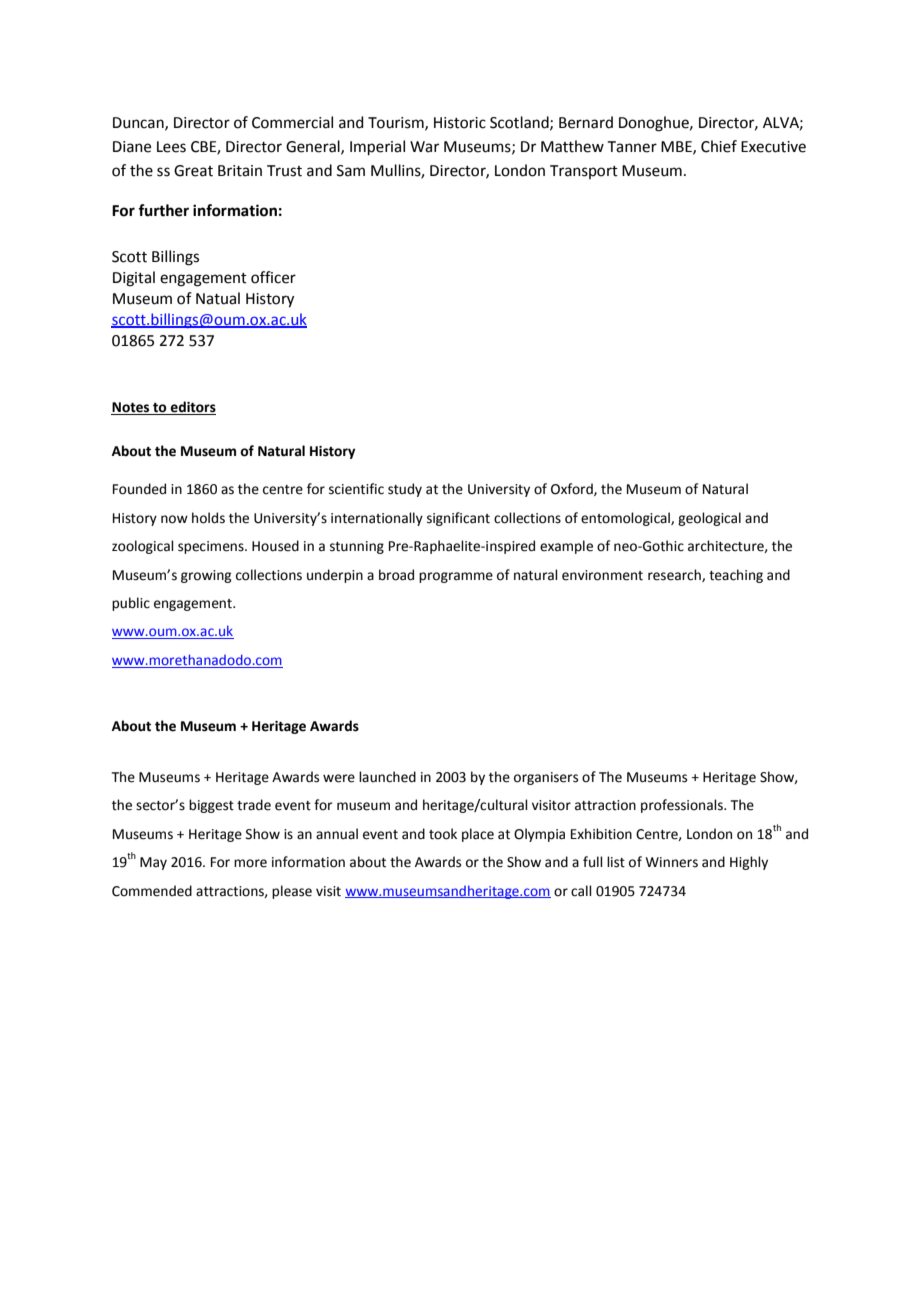  I want to click on editors, so click(192, 408).
